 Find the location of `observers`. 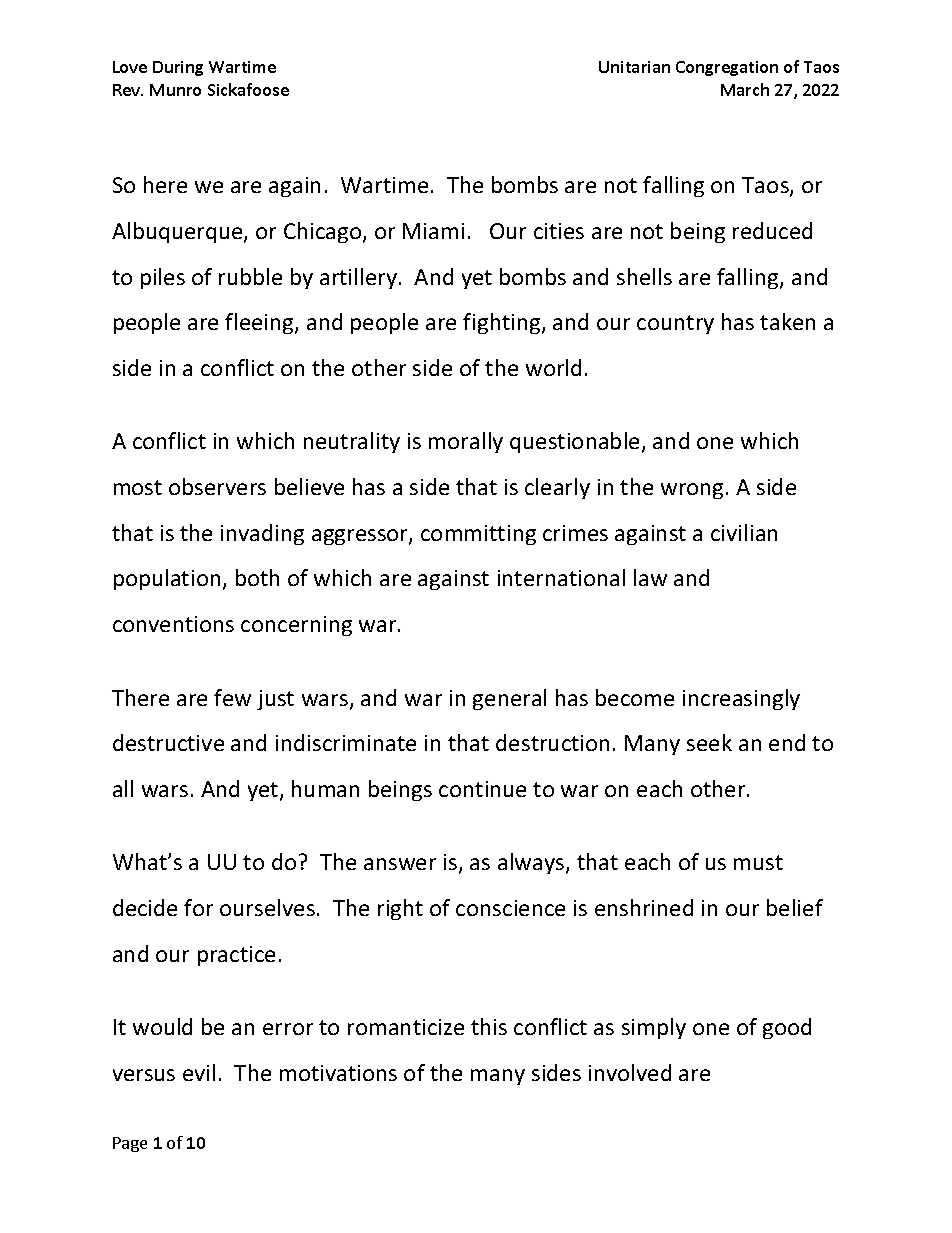

observers is located at coordinates (217, 486).
